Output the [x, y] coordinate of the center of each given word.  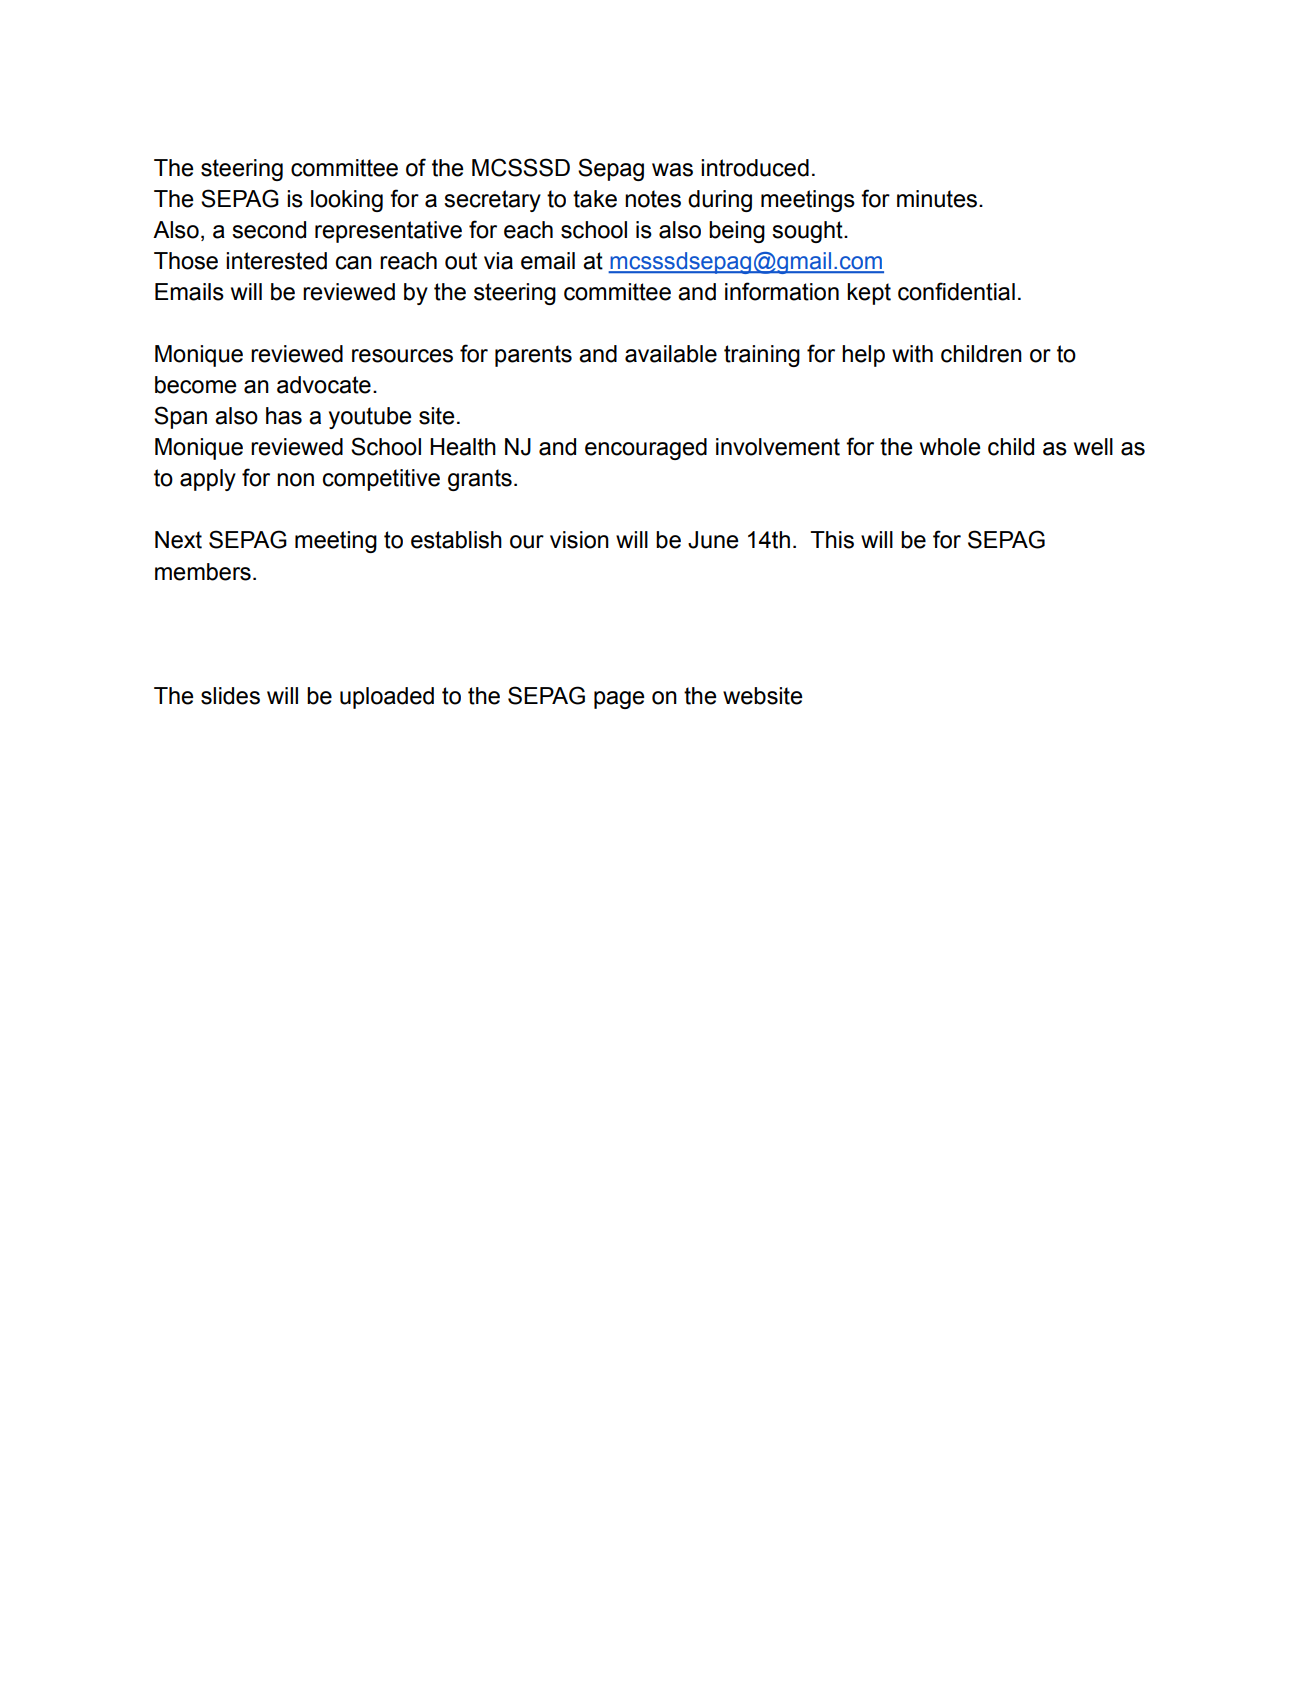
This [832, 540]
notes [653, 199]
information [782, 291]
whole [950, 447]
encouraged [646, 449]
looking [347, 201]
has [284, 416]
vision [579, 540]
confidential [956, 291]
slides [230, 696]
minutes [938, 199]
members [203, 572]
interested [276, 261]
